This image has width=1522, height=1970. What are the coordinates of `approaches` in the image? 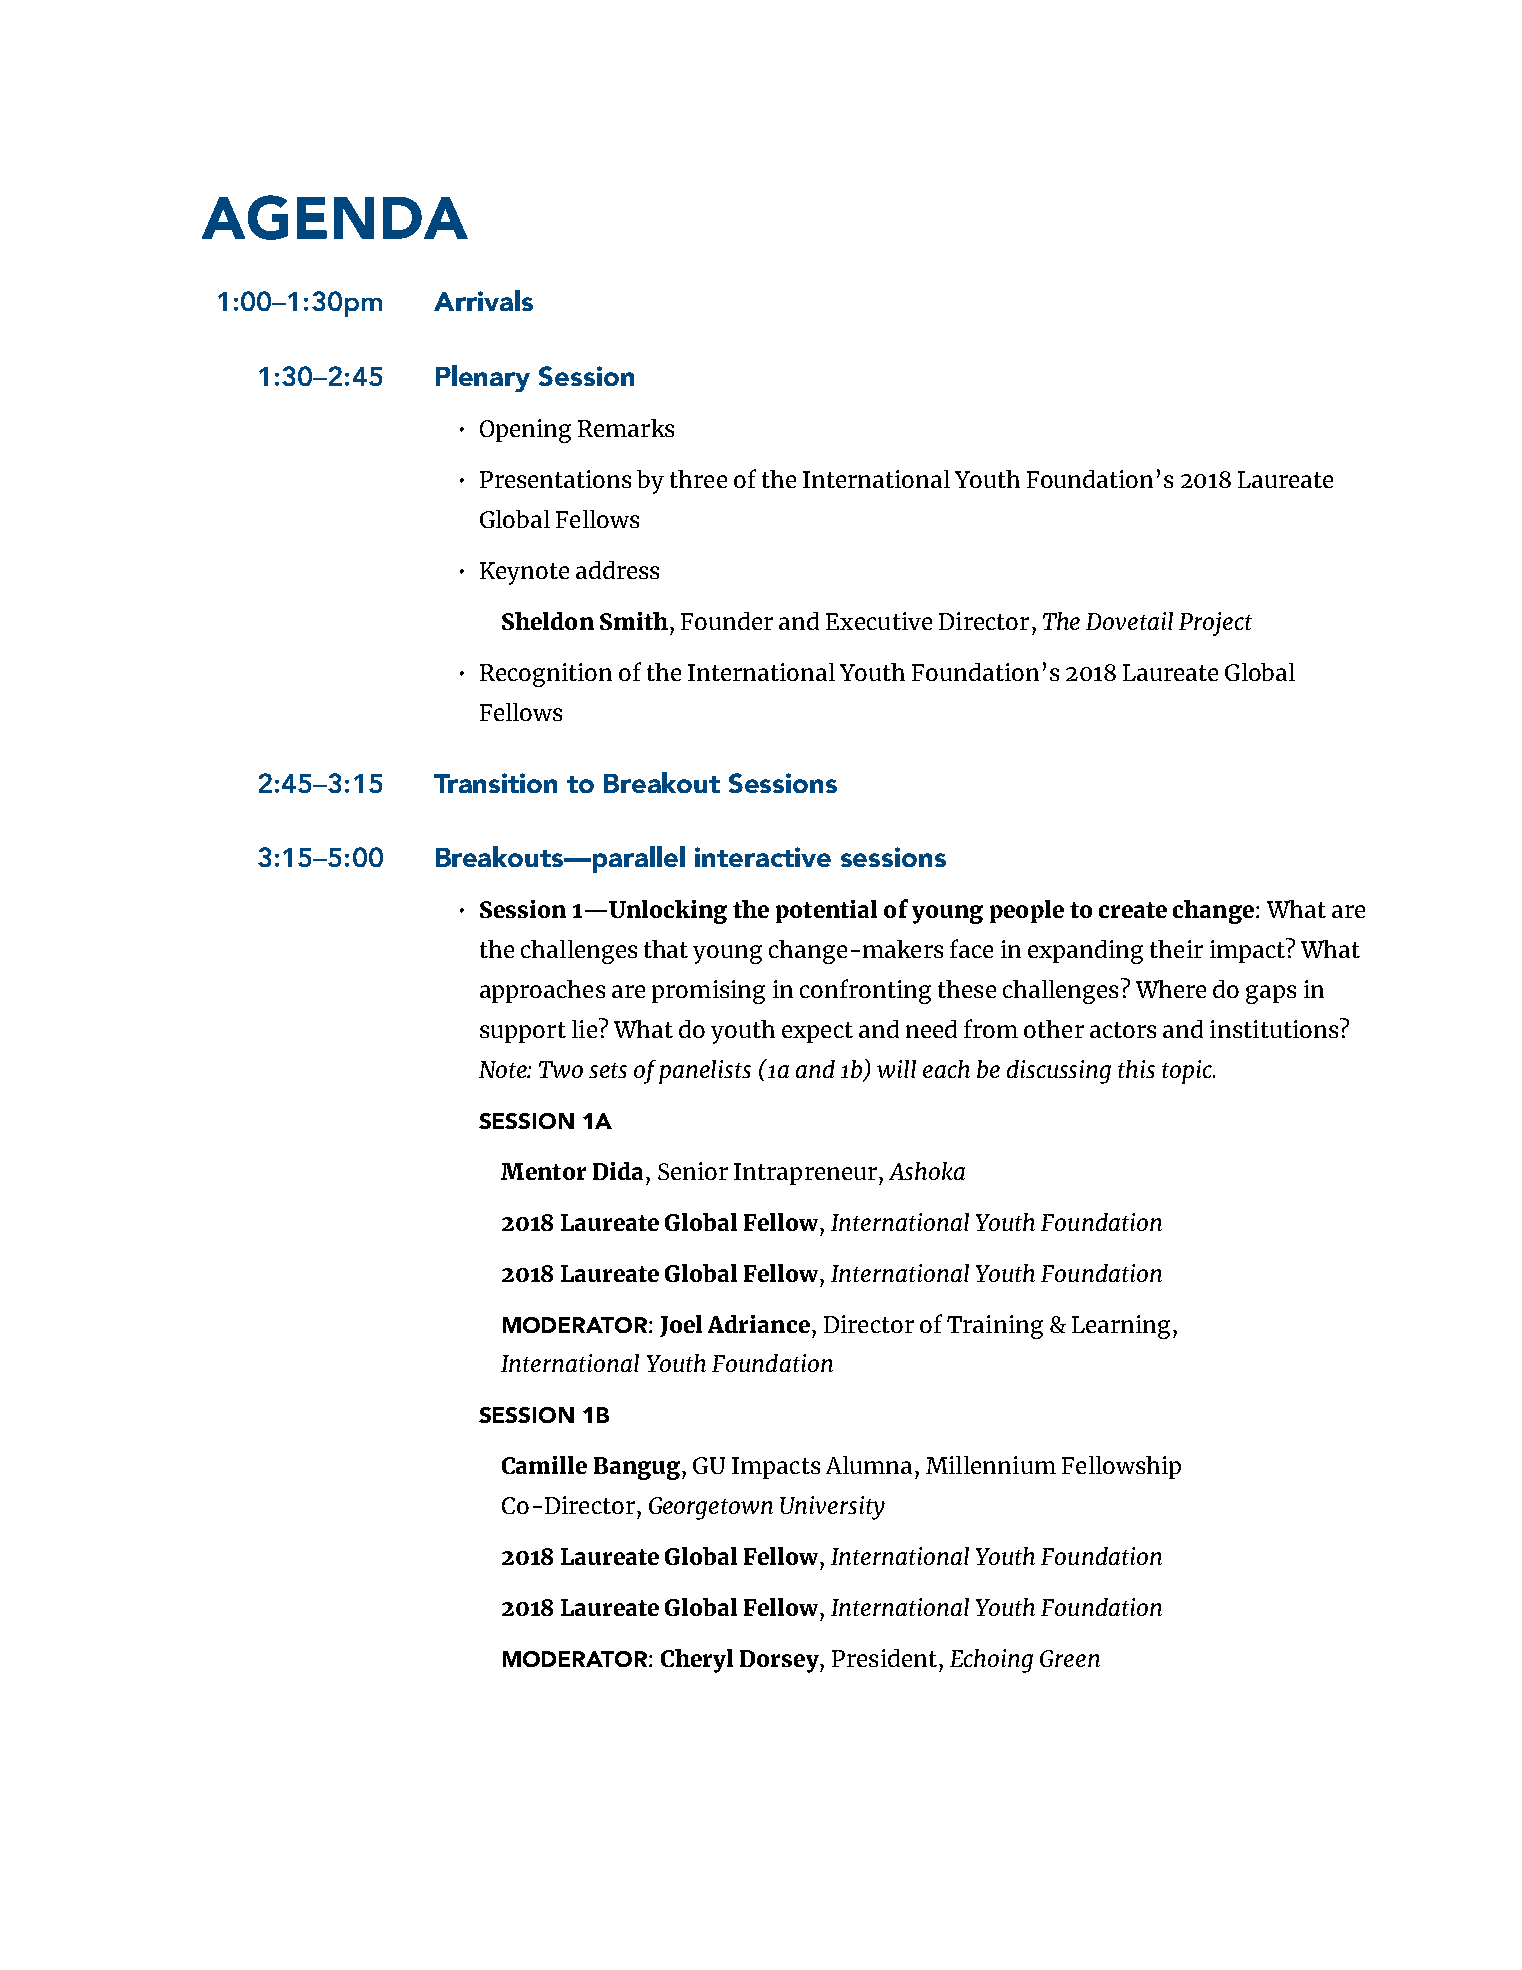 It's located at (542, 991).
